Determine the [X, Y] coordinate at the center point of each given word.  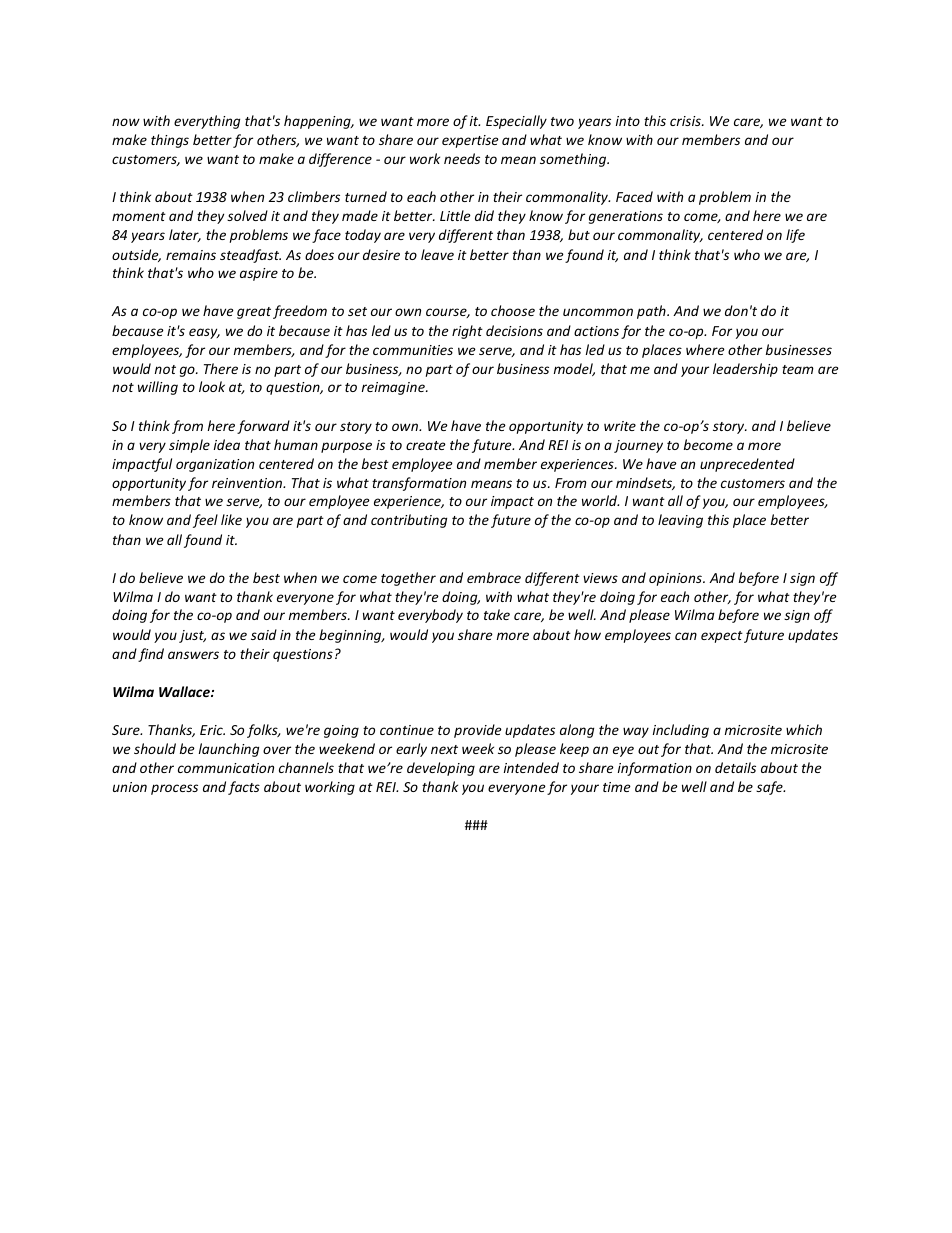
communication [226, 768]
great [254, 313]
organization [215, 465]
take [497, 614]
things [170, 141]
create [426, 445]
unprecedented [747, 465]
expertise [470, 141]
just [192, 636]
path [652, 312]
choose [513, 310]
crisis [686, 121]
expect [722, 637]
